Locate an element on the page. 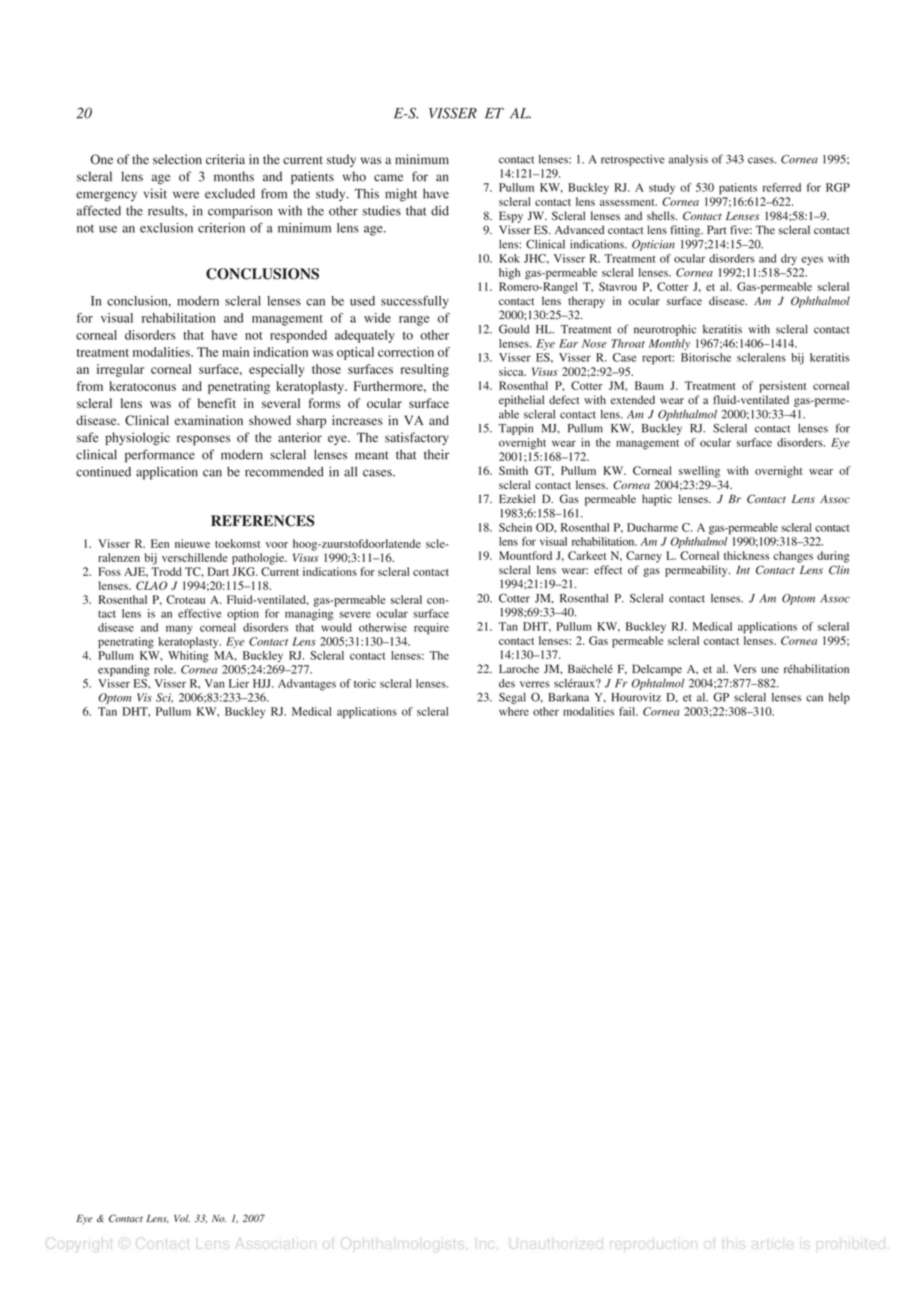 The image size is (924, 1308). une is located at coordinates (770, 670).
